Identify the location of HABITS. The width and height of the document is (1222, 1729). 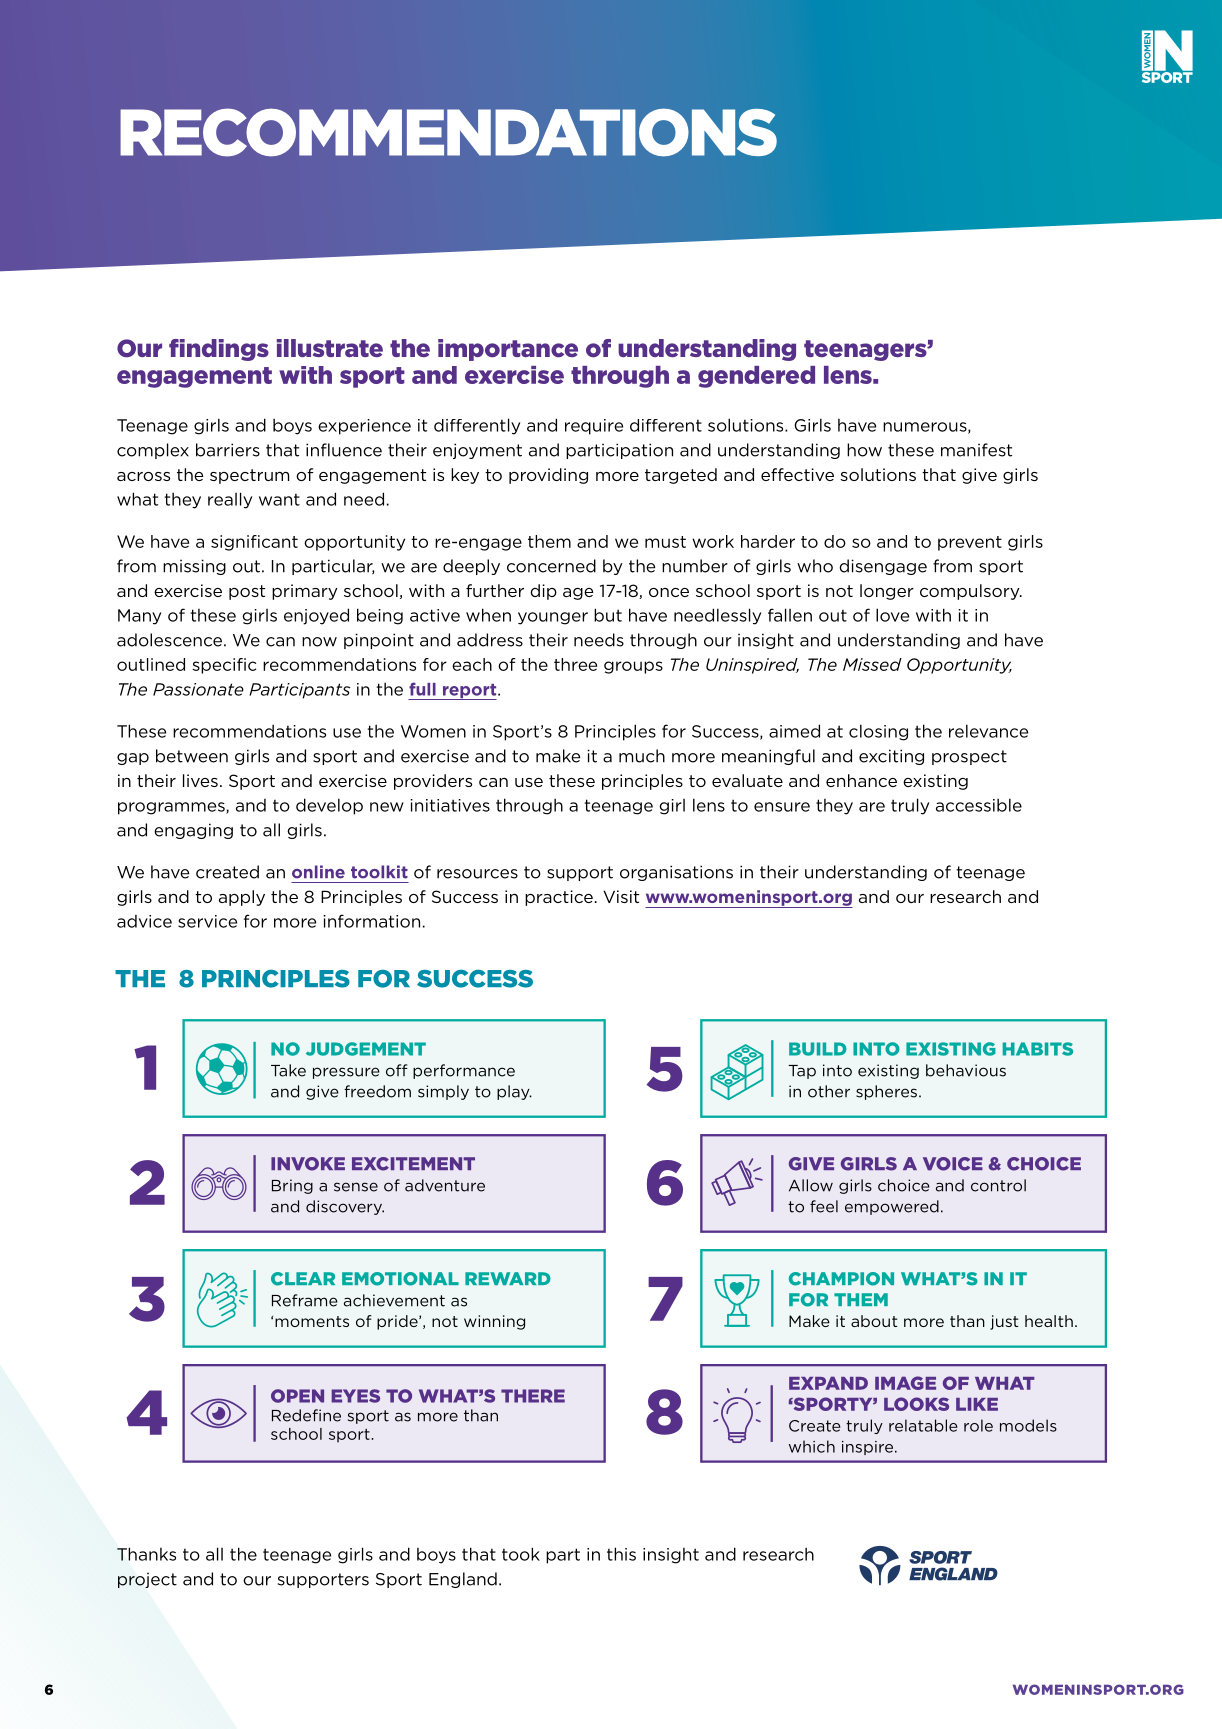
(1038, 1049).
